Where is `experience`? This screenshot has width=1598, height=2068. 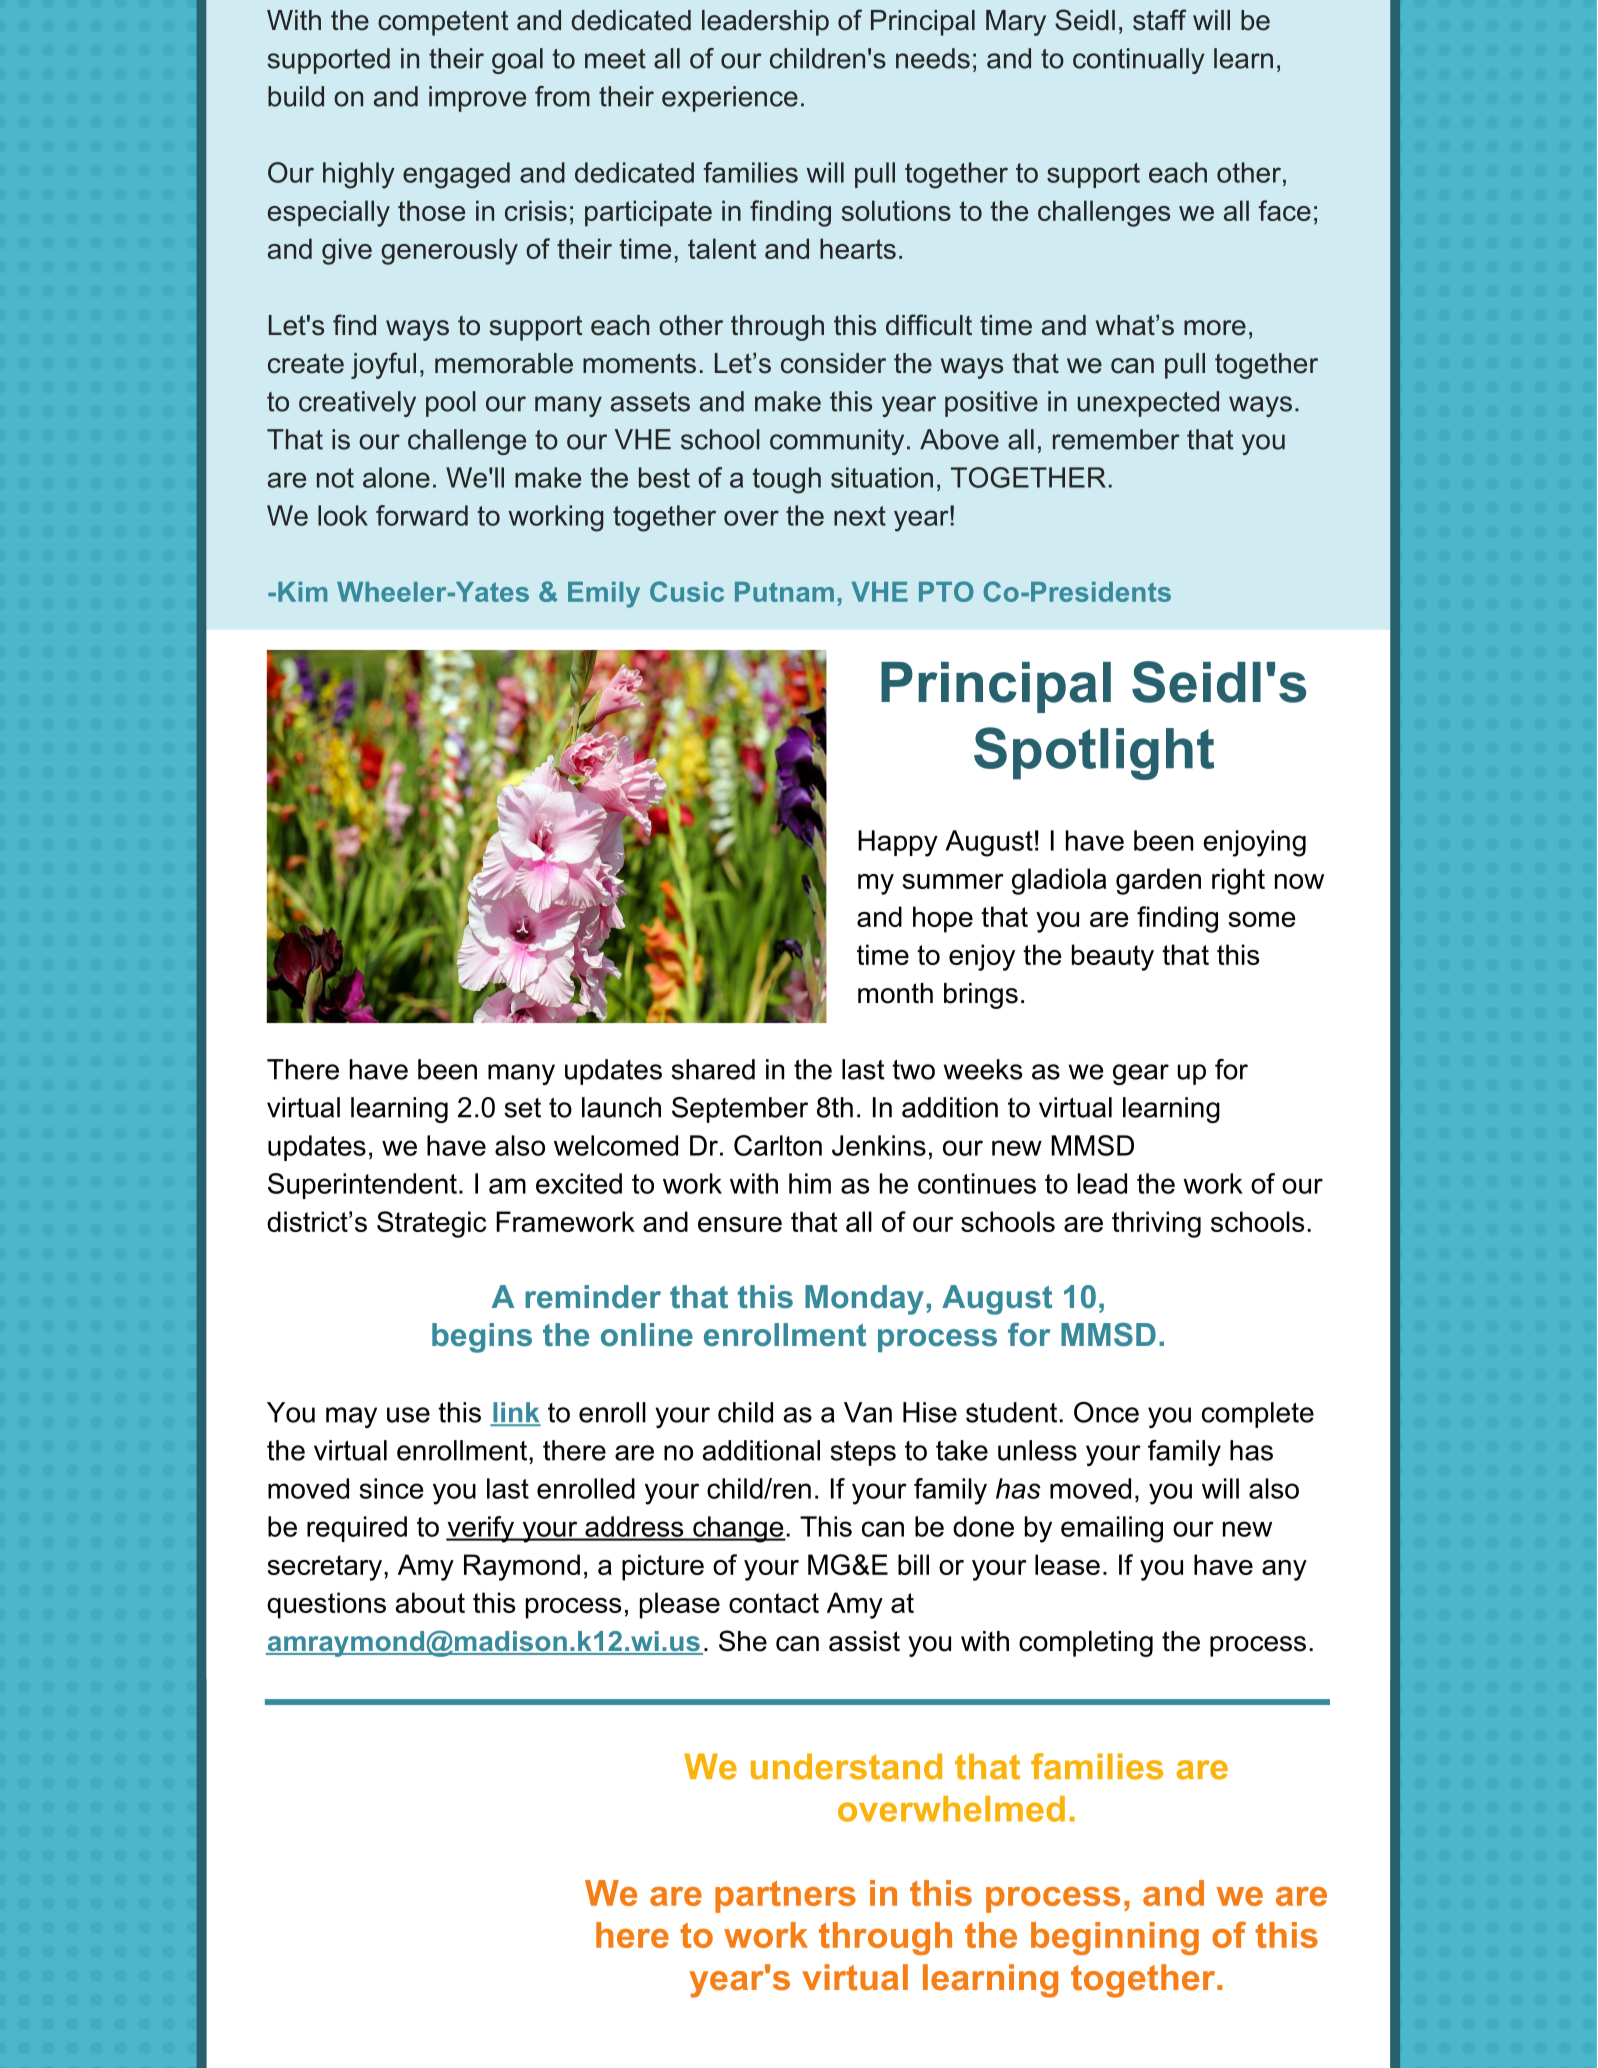
experience is located at coordinates (730, 99).
